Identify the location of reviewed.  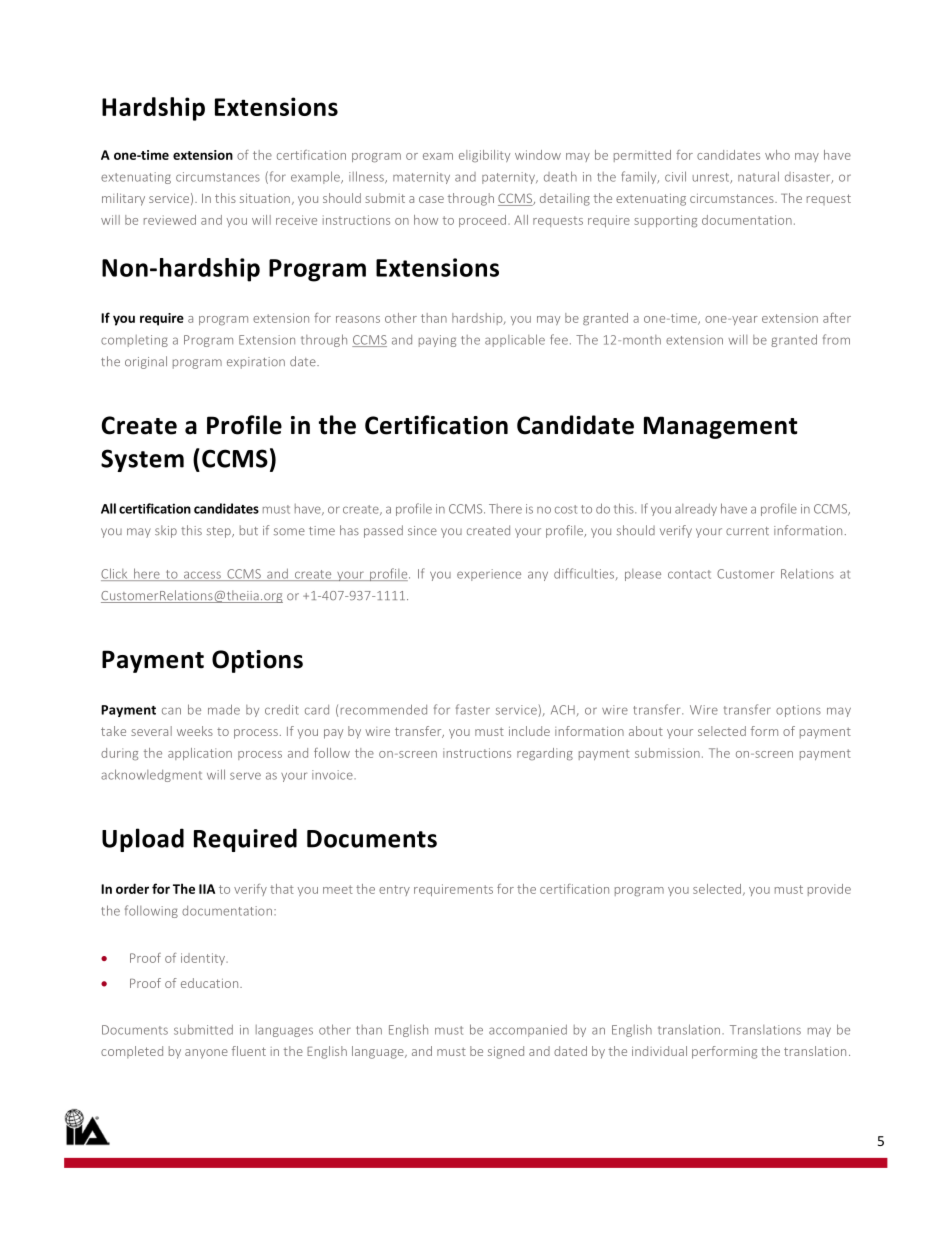
(170, 220).
